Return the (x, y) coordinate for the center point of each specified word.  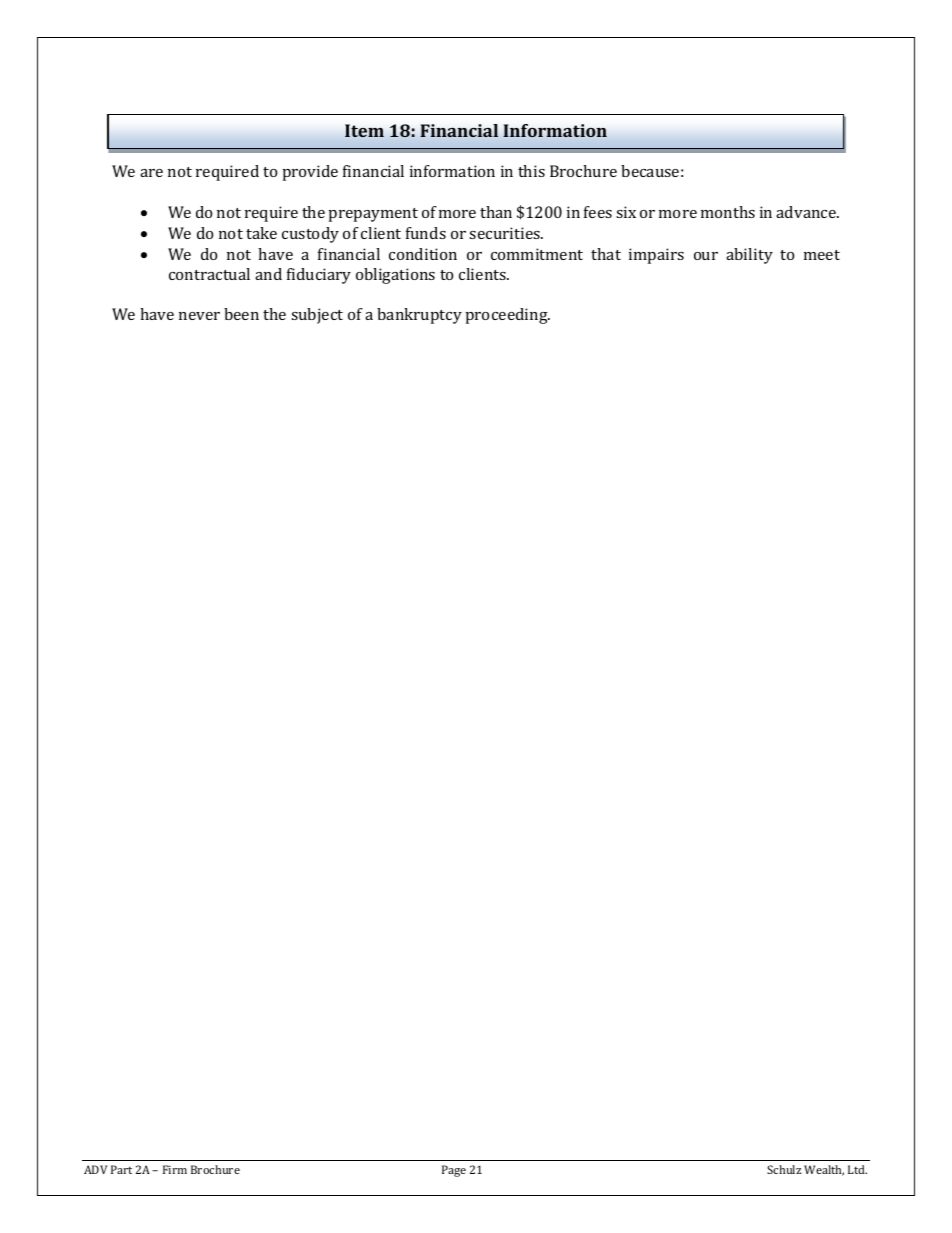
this (531, 171)
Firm (175, 1169)
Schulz (784, 1169)
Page (454, 1171)
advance (807, 212)
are (151, 173)
